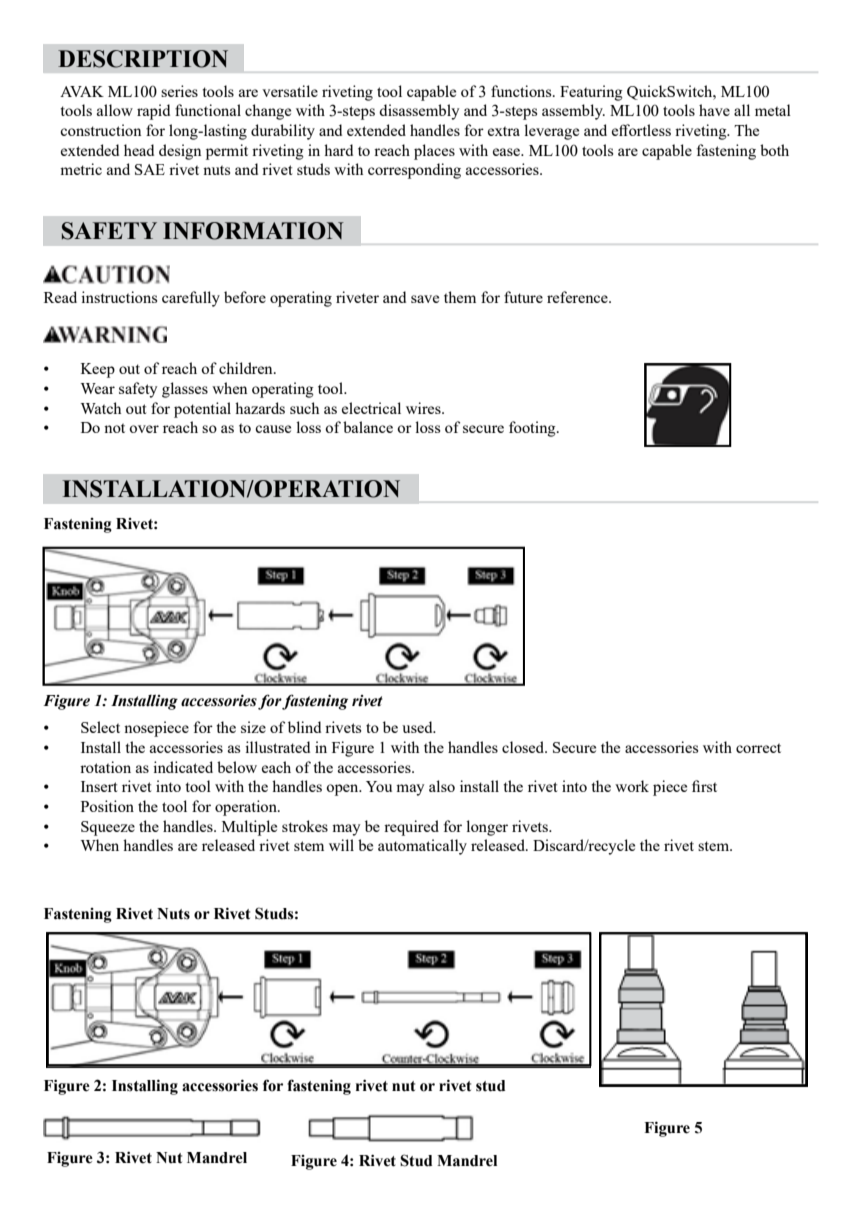 Image resolution: width=862 pixels, height=1219 pixels. What do you see at coordinates (578, 297) in the document?
I see `reference` at bounding box center [578, 297].
